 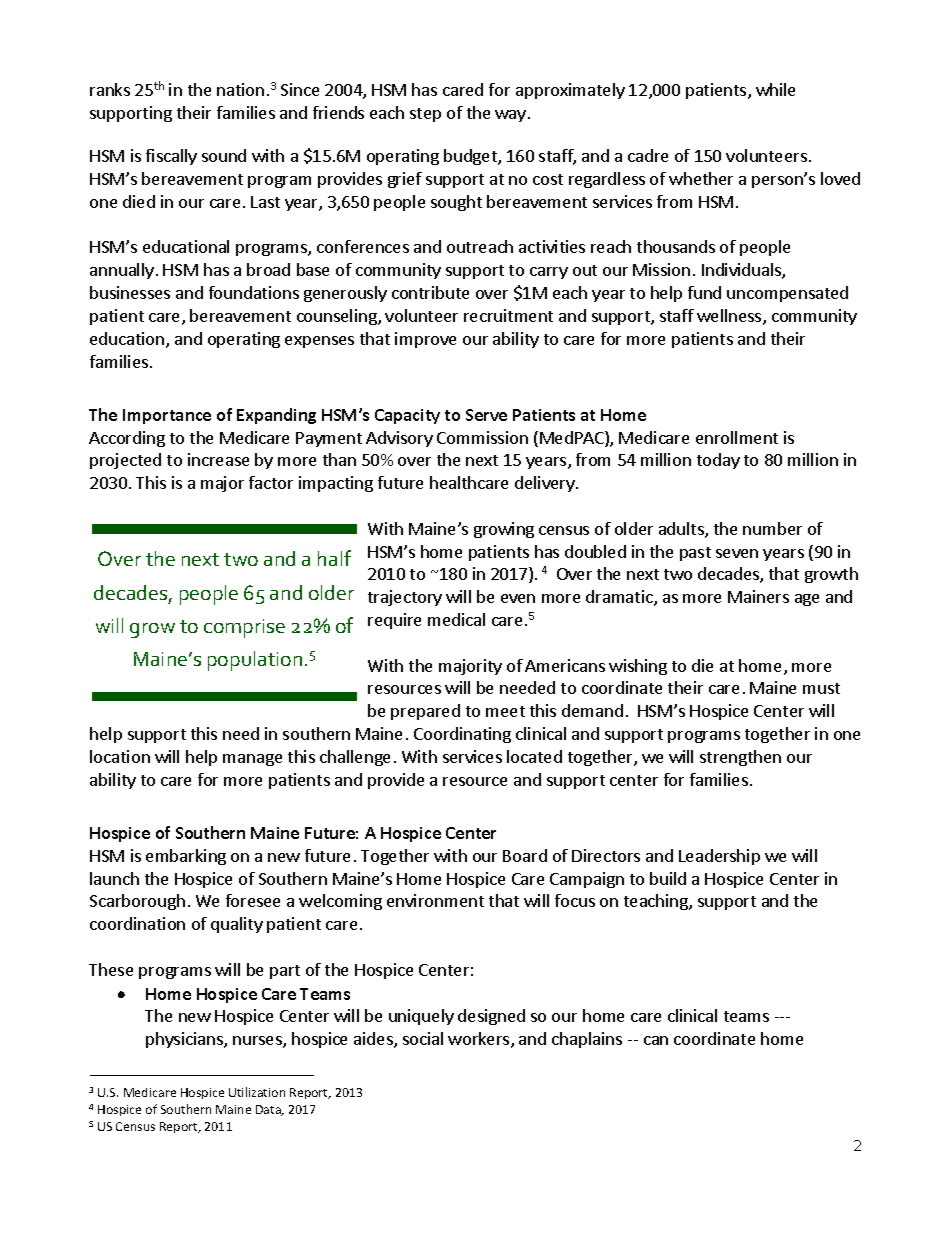 I want to click on medical, so click(x=456, y=619).
